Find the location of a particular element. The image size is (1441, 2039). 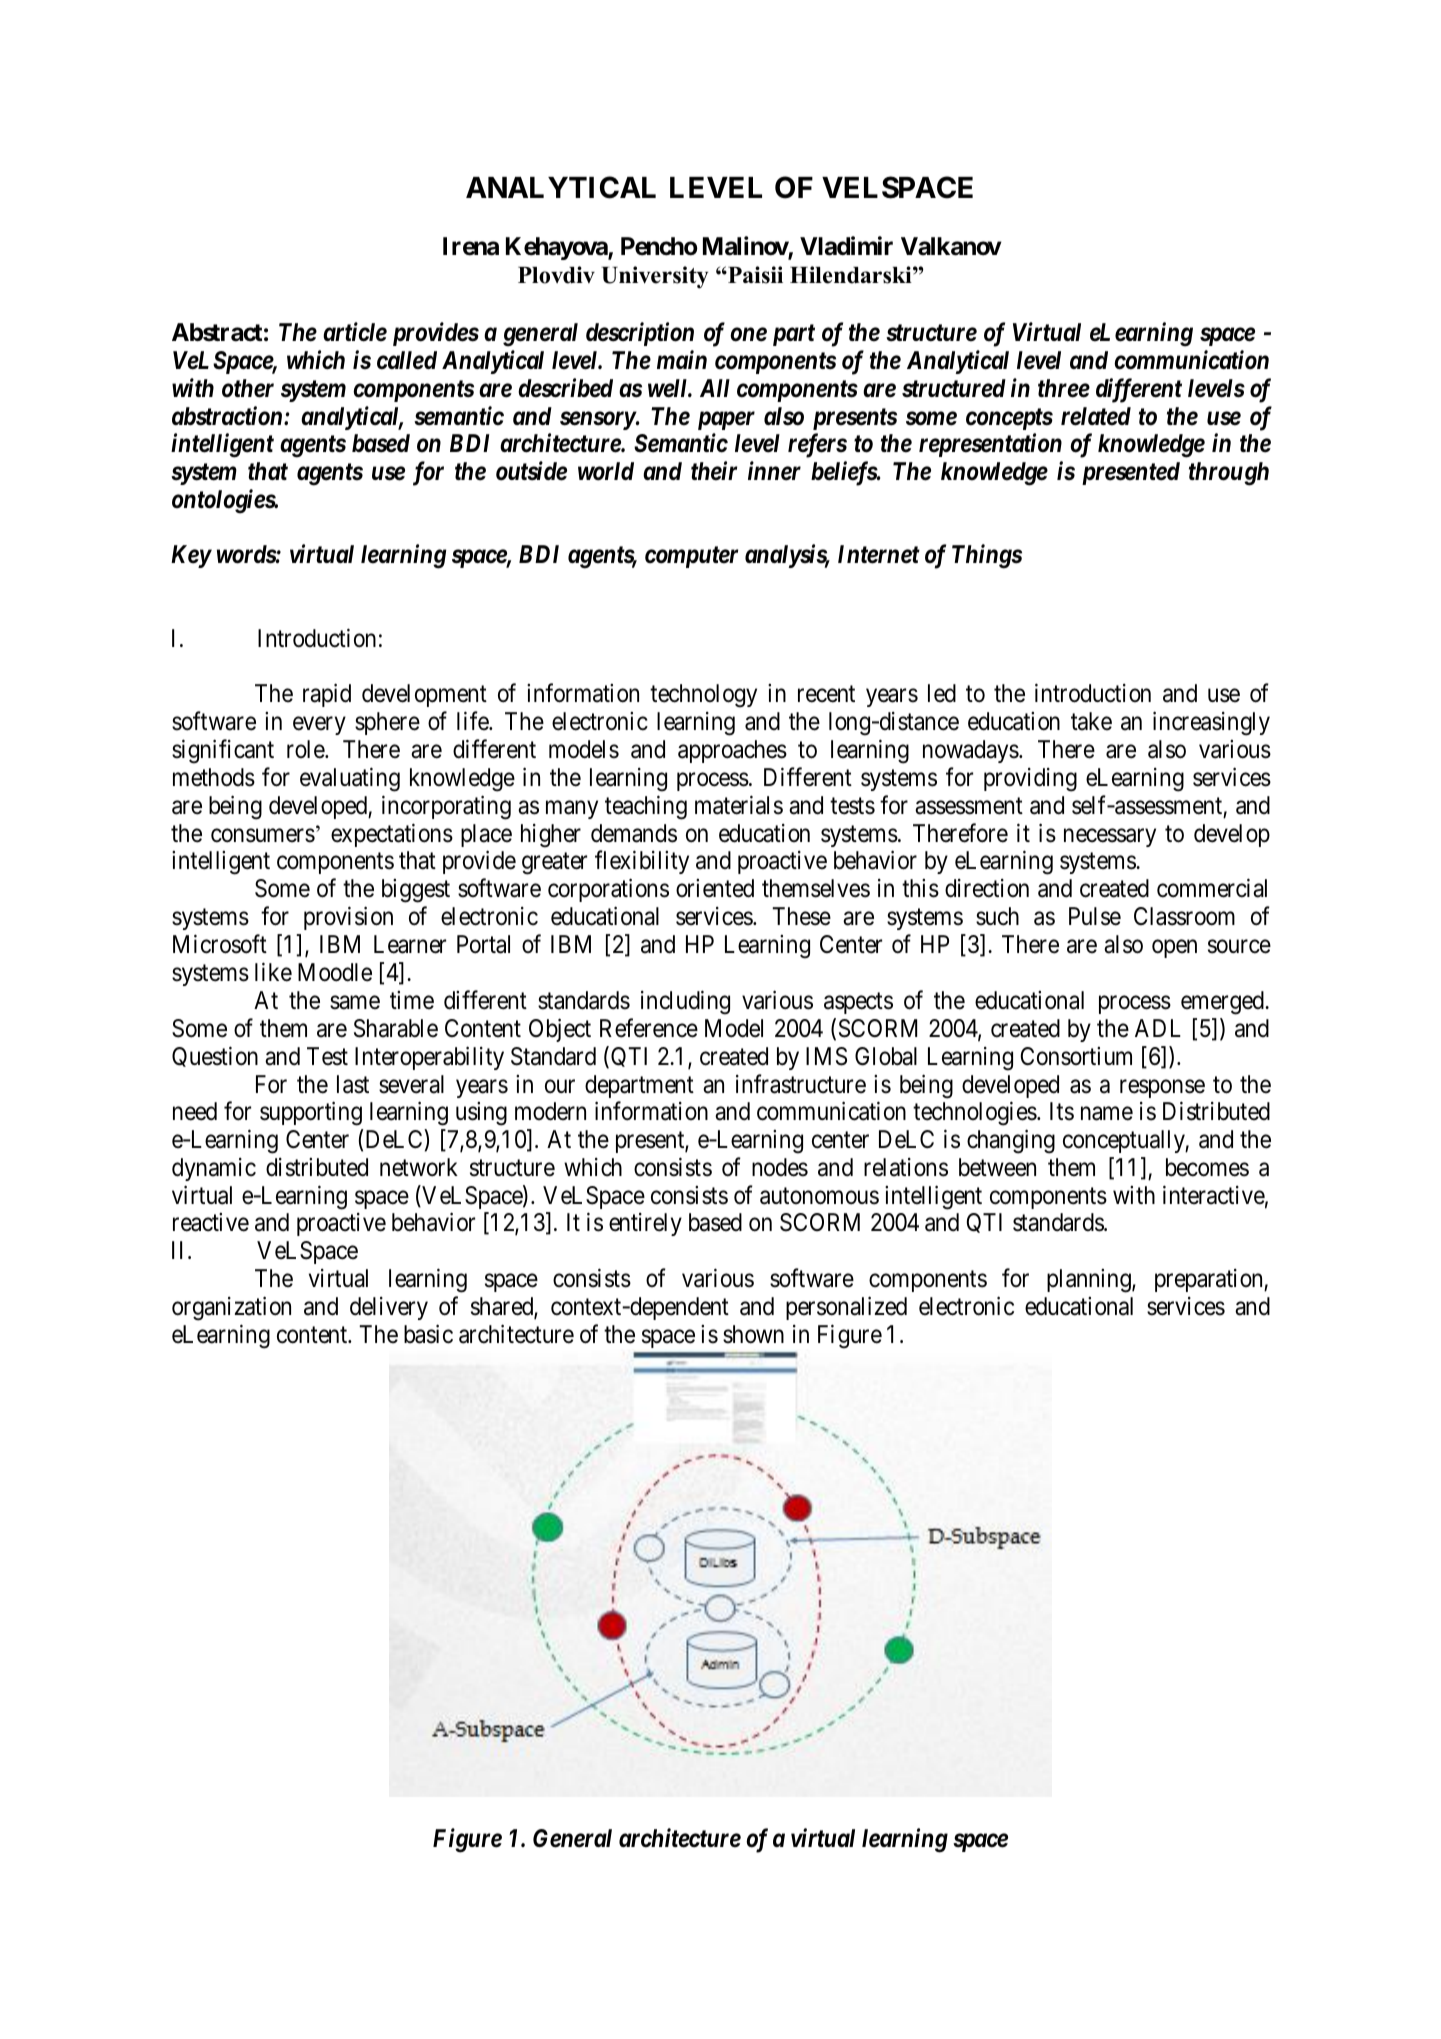

providing is located at coordinates (1030, 780).
